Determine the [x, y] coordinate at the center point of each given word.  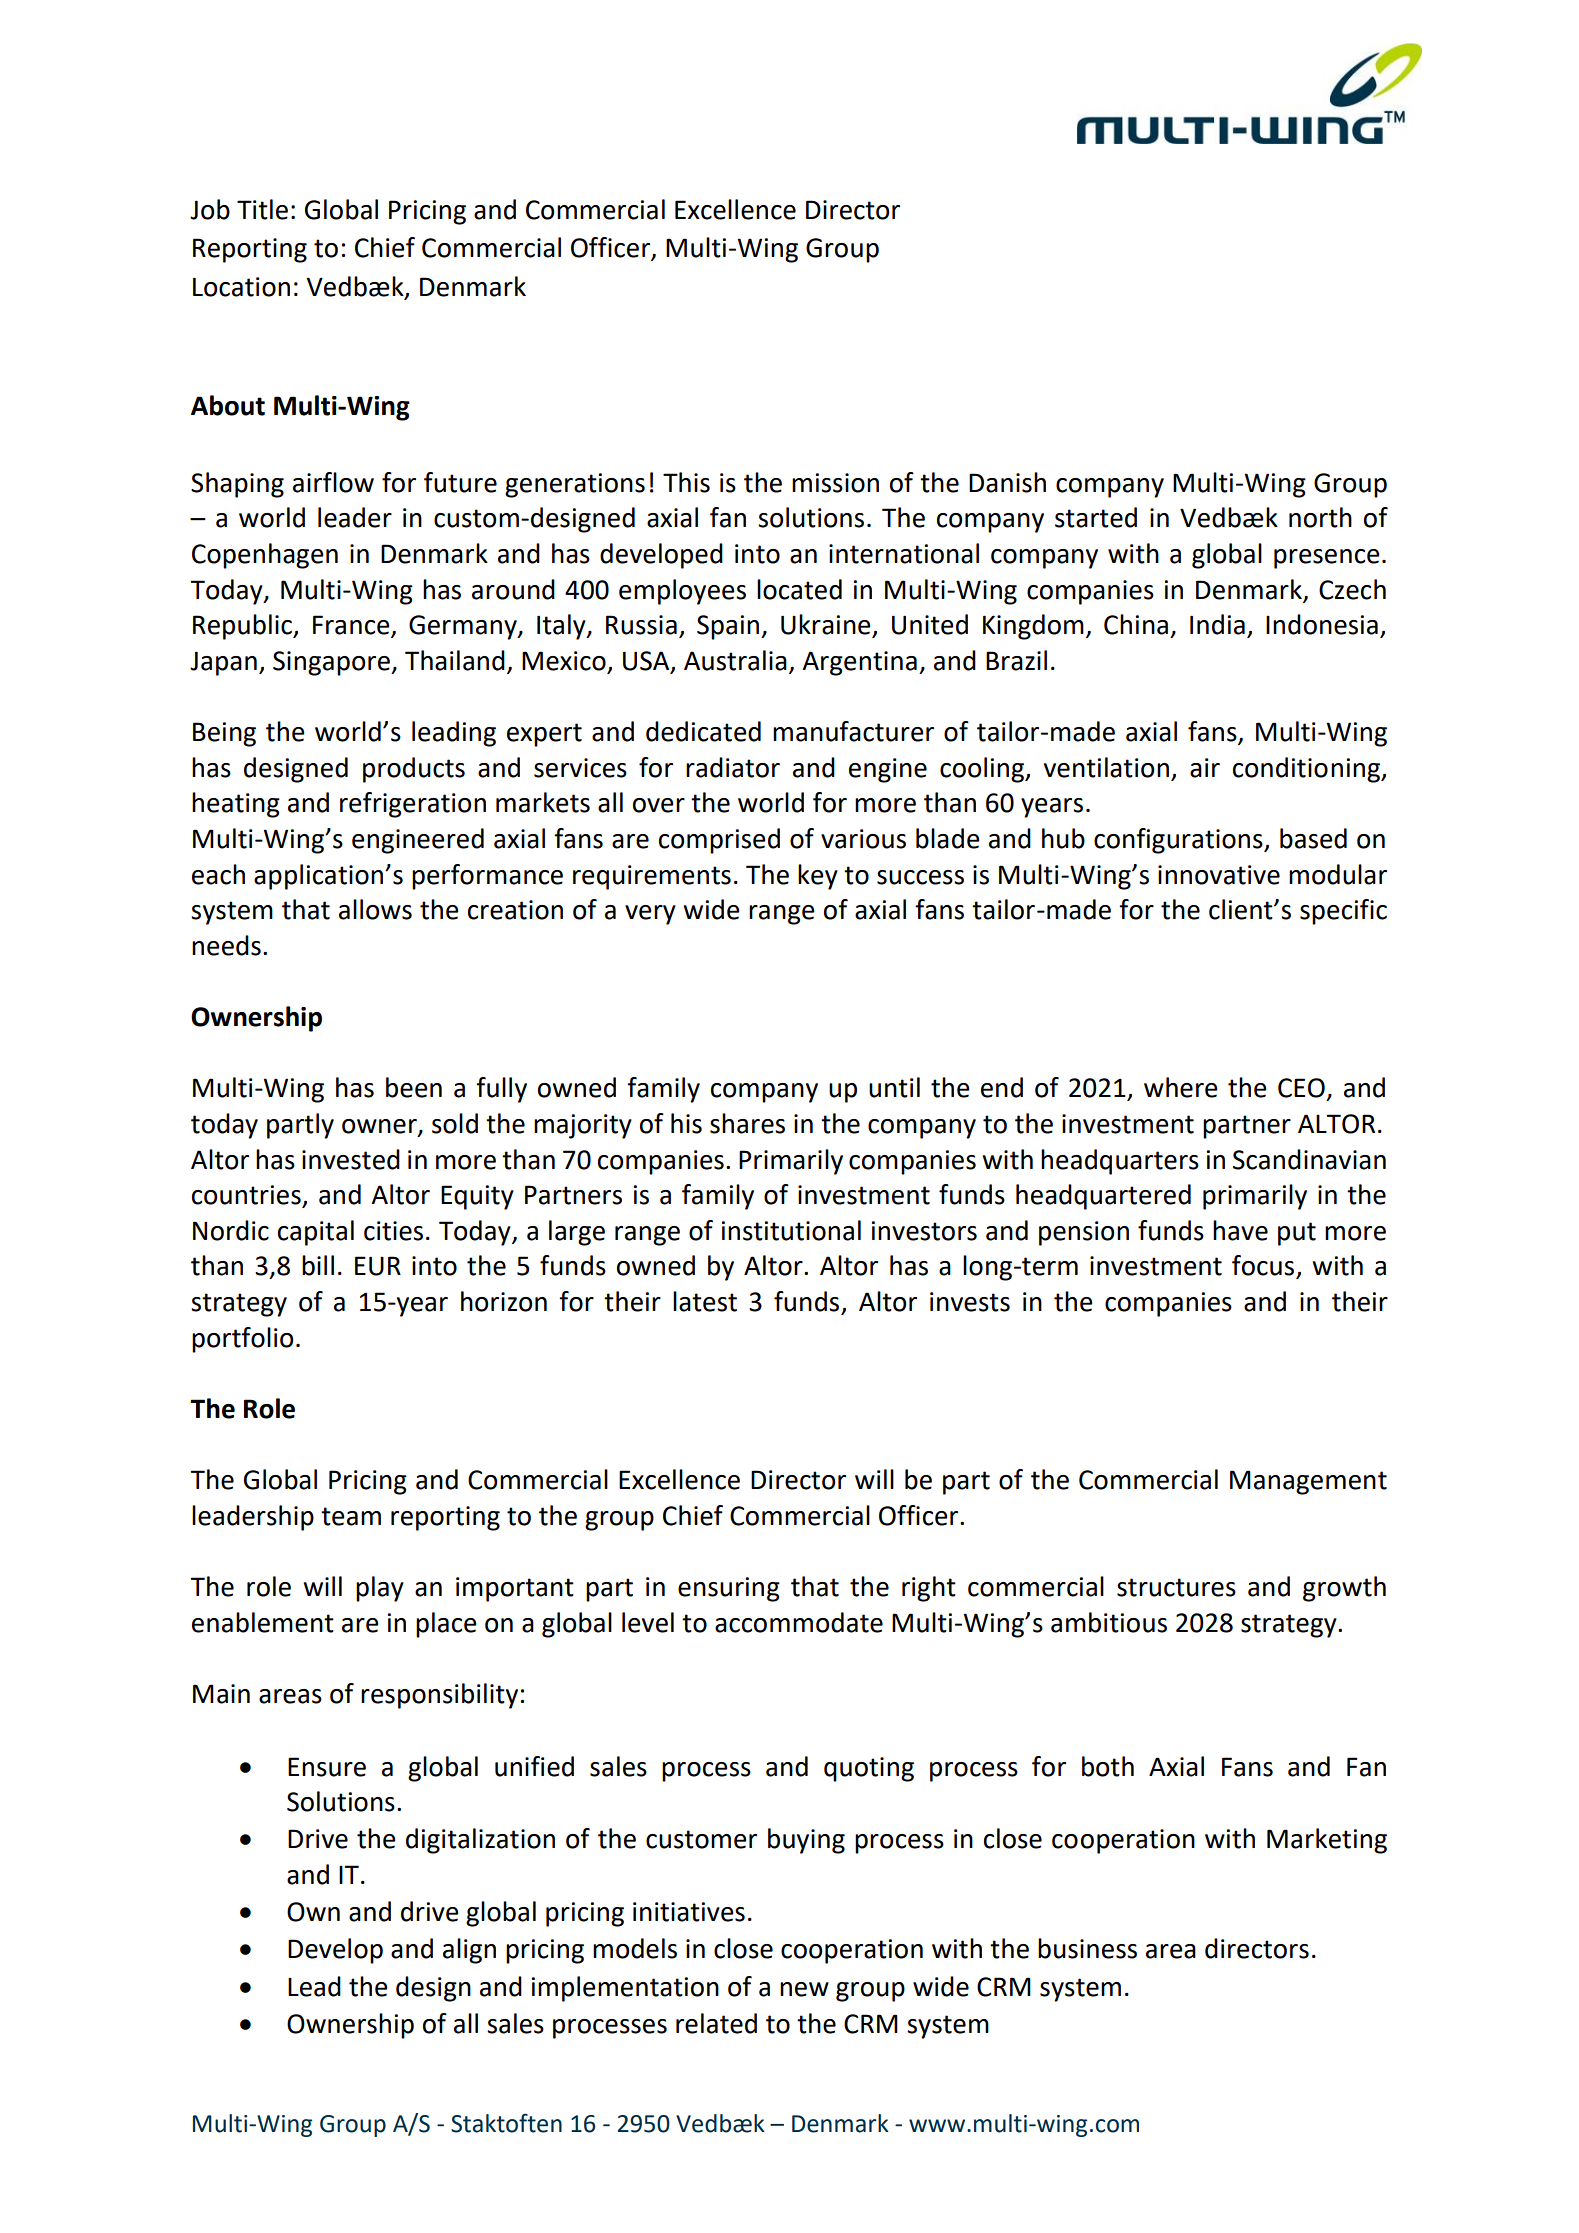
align [469, 1951]
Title [262, 209]
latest [705, 1301]
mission [835, 483]
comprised [719, 841]
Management [1308, 1482]
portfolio [242, 1340]
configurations [1179, 841]
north [1320, 517]
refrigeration [413, 805]
